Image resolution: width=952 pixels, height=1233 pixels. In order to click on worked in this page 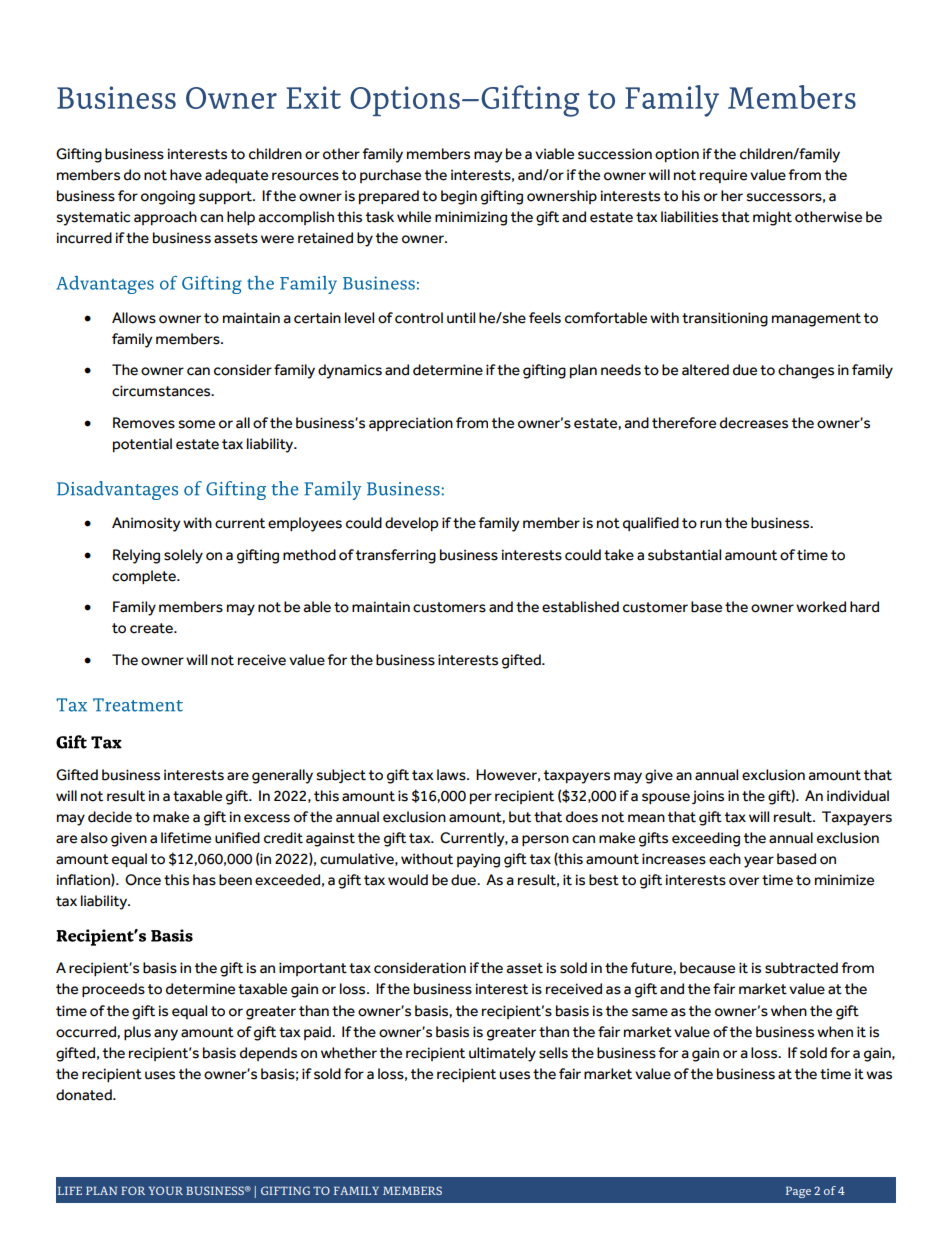, I will do `click(821, 607)`.
